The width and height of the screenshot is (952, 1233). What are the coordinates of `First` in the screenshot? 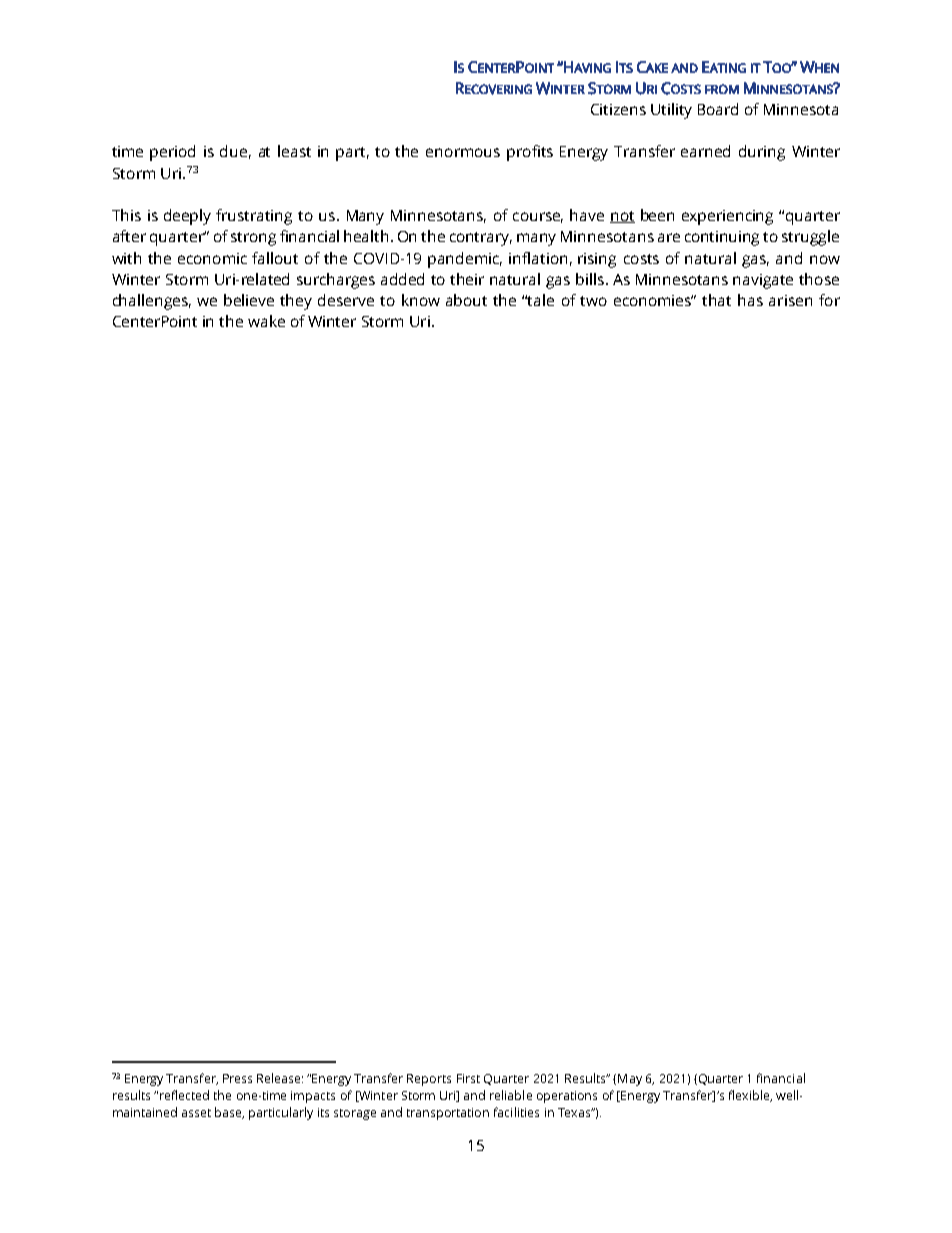 It's located at (468, 1078).
